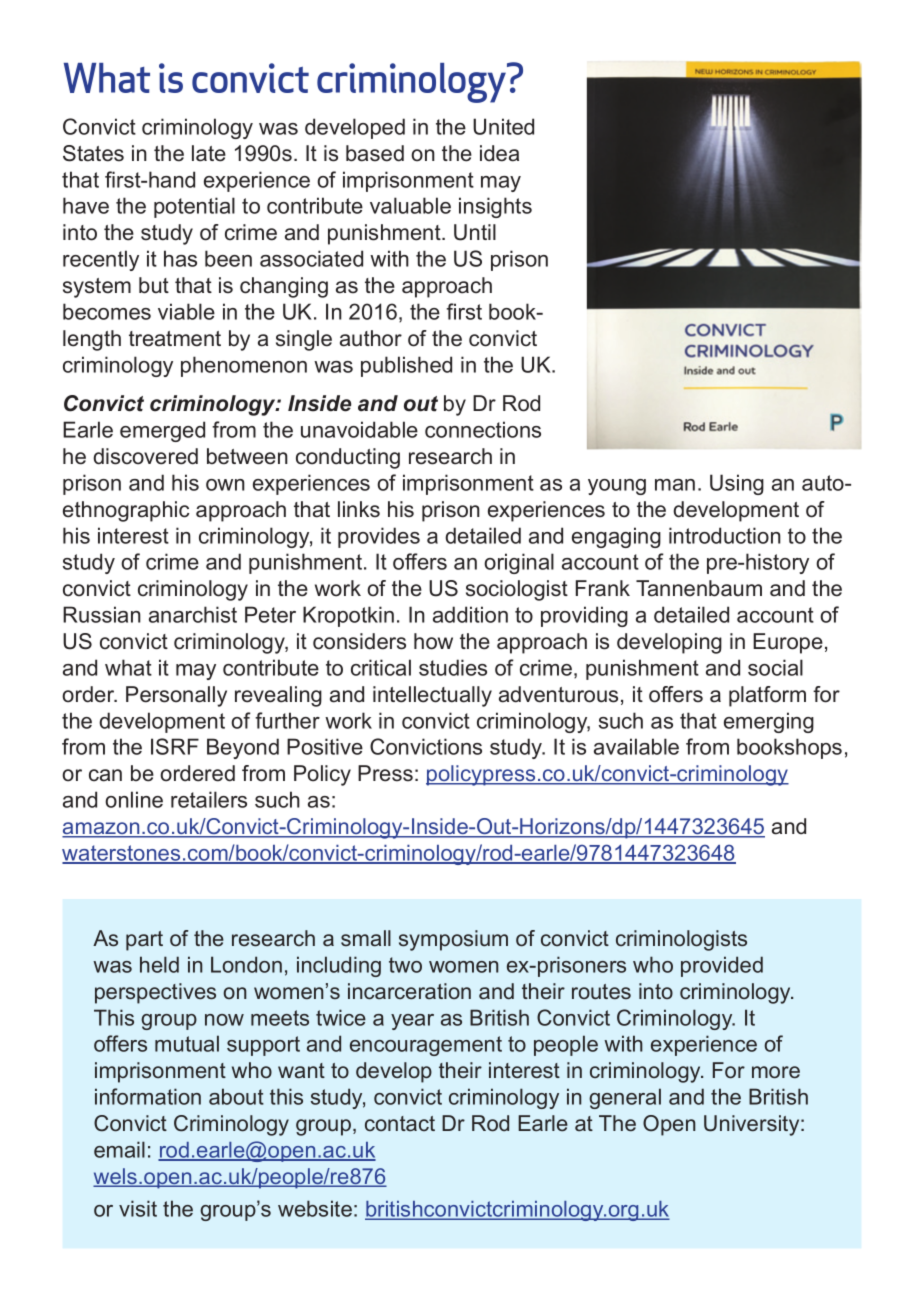 This image has width=924, height=1311. Describe the element at coordinates (144, 941) in the image. I see `part` at that location.
